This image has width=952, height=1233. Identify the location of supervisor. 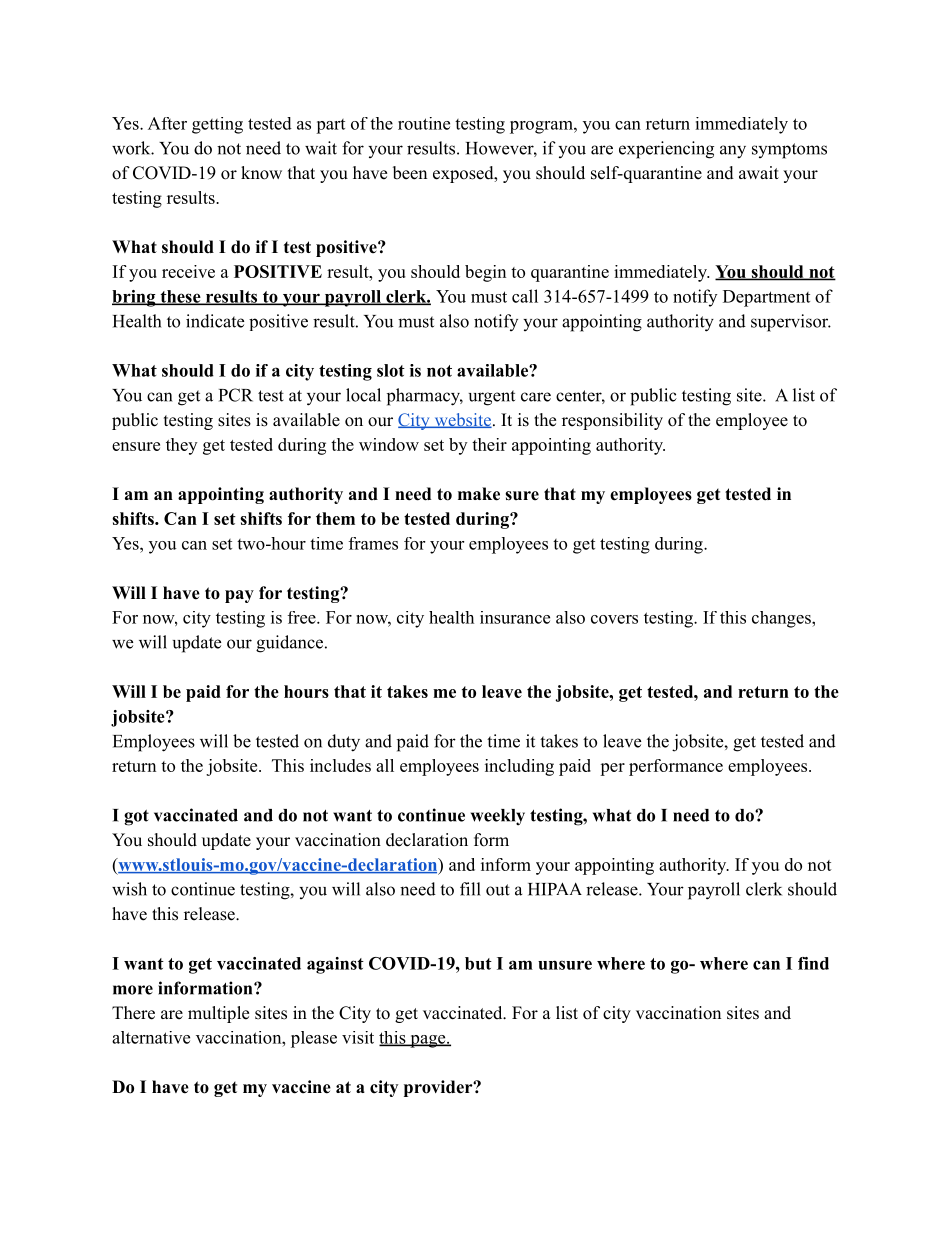
(790, 323).
